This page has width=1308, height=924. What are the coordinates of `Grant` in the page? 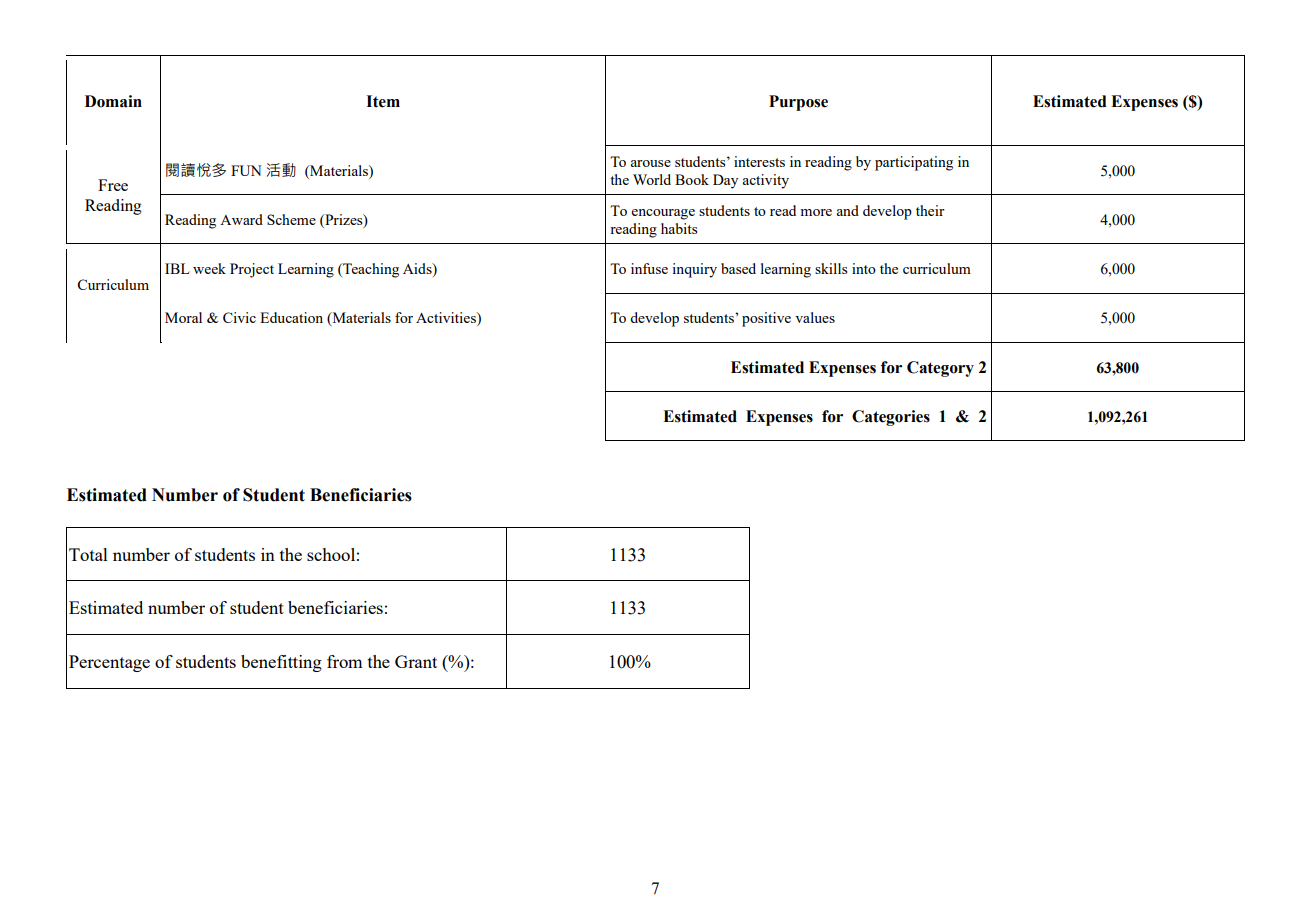 It's located at (416, 661).
